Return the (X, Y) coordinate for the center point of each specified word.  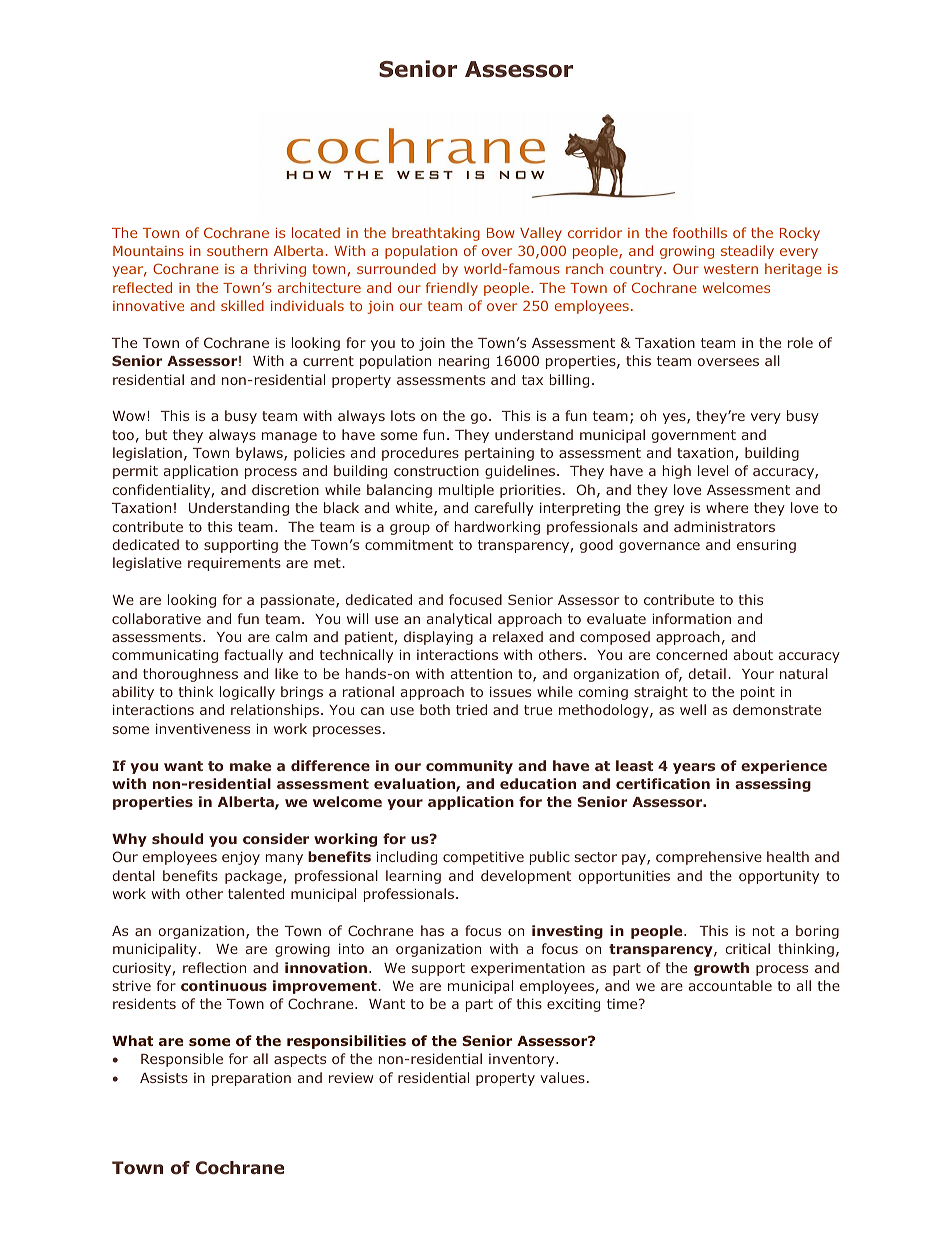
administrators (724, 526)
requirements (234, 564)
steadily (747, 252)
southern (237, 250)
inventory (523, 1060)
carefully (503, 509)
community (469, 767)
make (250, 765)
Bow (501, 233)
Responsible (182, 1060)
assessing (773, 785)
